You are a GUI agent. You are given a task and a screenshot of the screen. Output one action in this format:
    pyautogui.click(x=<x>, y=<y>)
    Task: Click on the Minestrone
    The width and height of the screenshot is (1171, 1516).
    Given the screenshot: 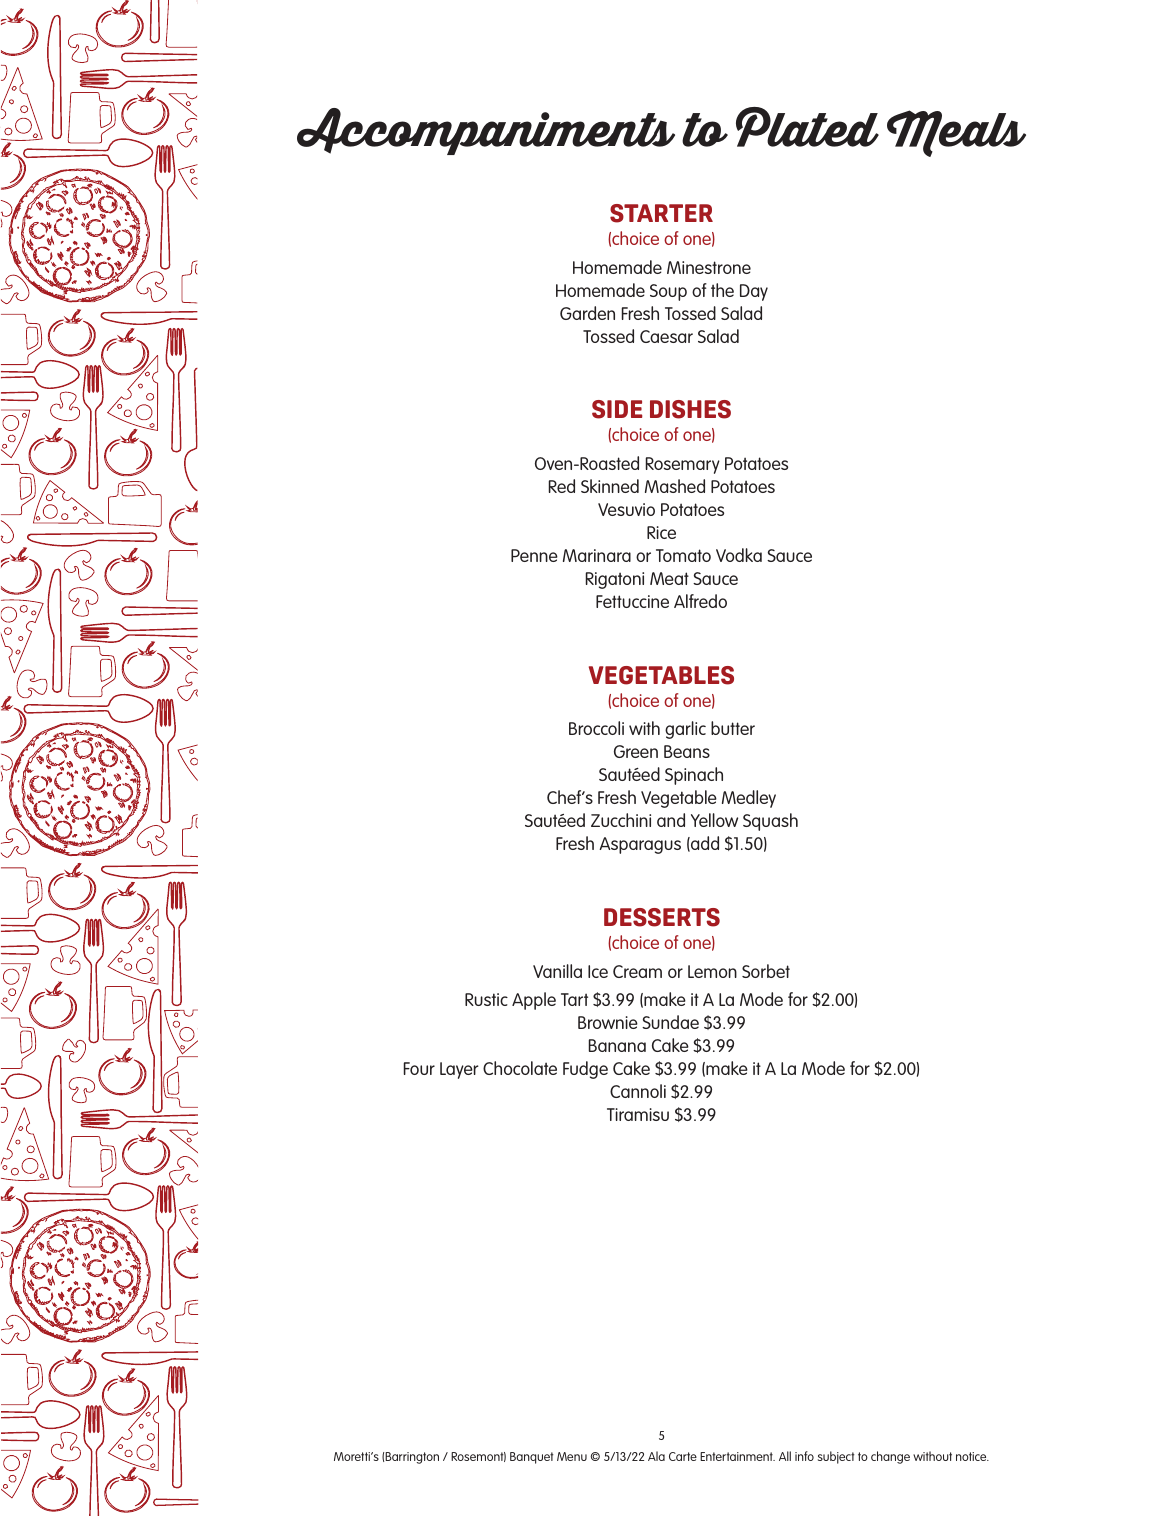 What is the action you would take?
    pyautogui.click(x=709, y=267)
